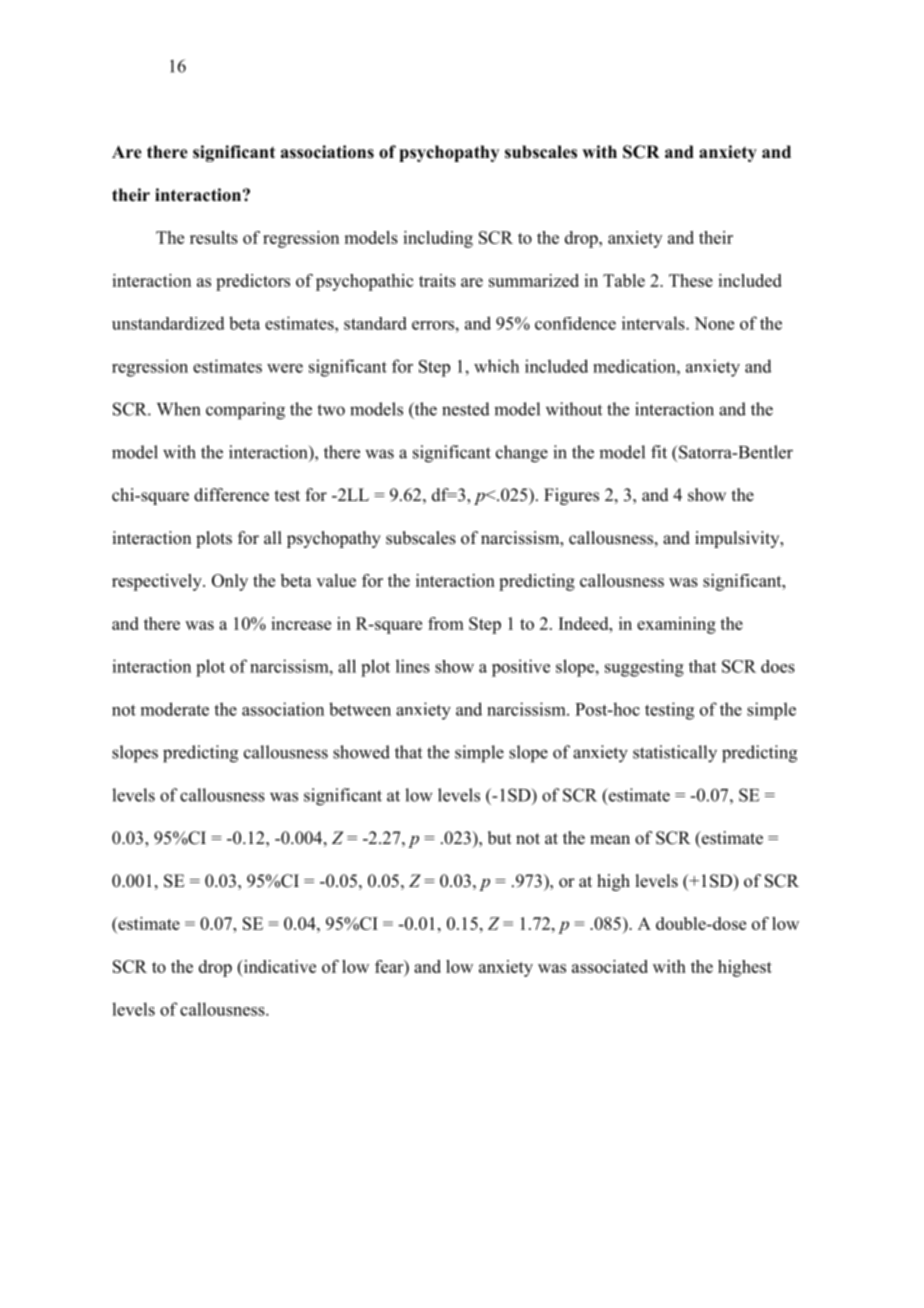 The image size is (924, 1308). I want to click on including, so click(438, 239).
